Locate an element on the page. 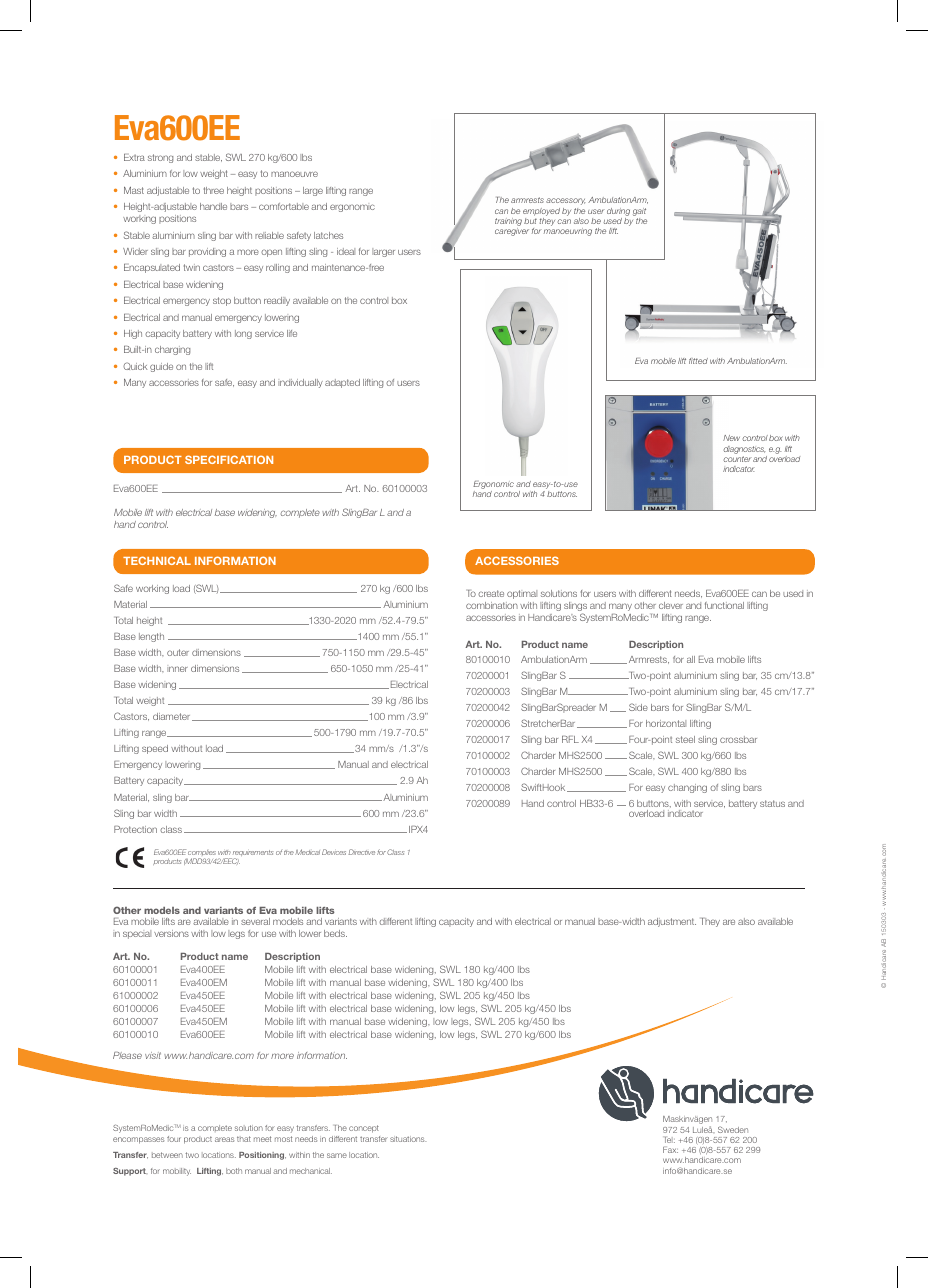 The image size is (928, 1288). adapted is located at coordinates (342, 383).
